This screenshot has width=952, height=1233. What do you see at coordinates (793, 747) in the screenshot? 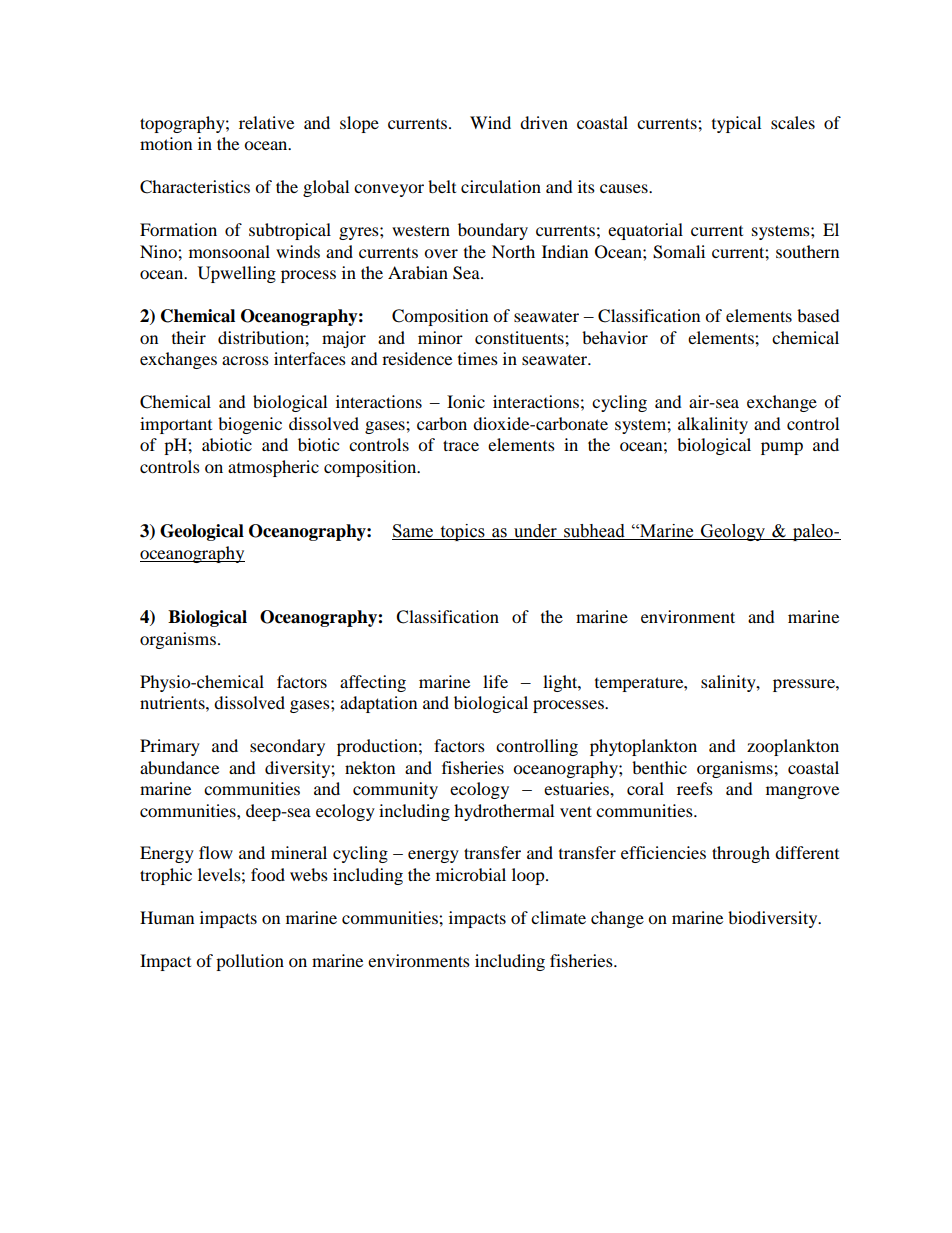
I see `zooplankton` at bounding box center [793, 747].
